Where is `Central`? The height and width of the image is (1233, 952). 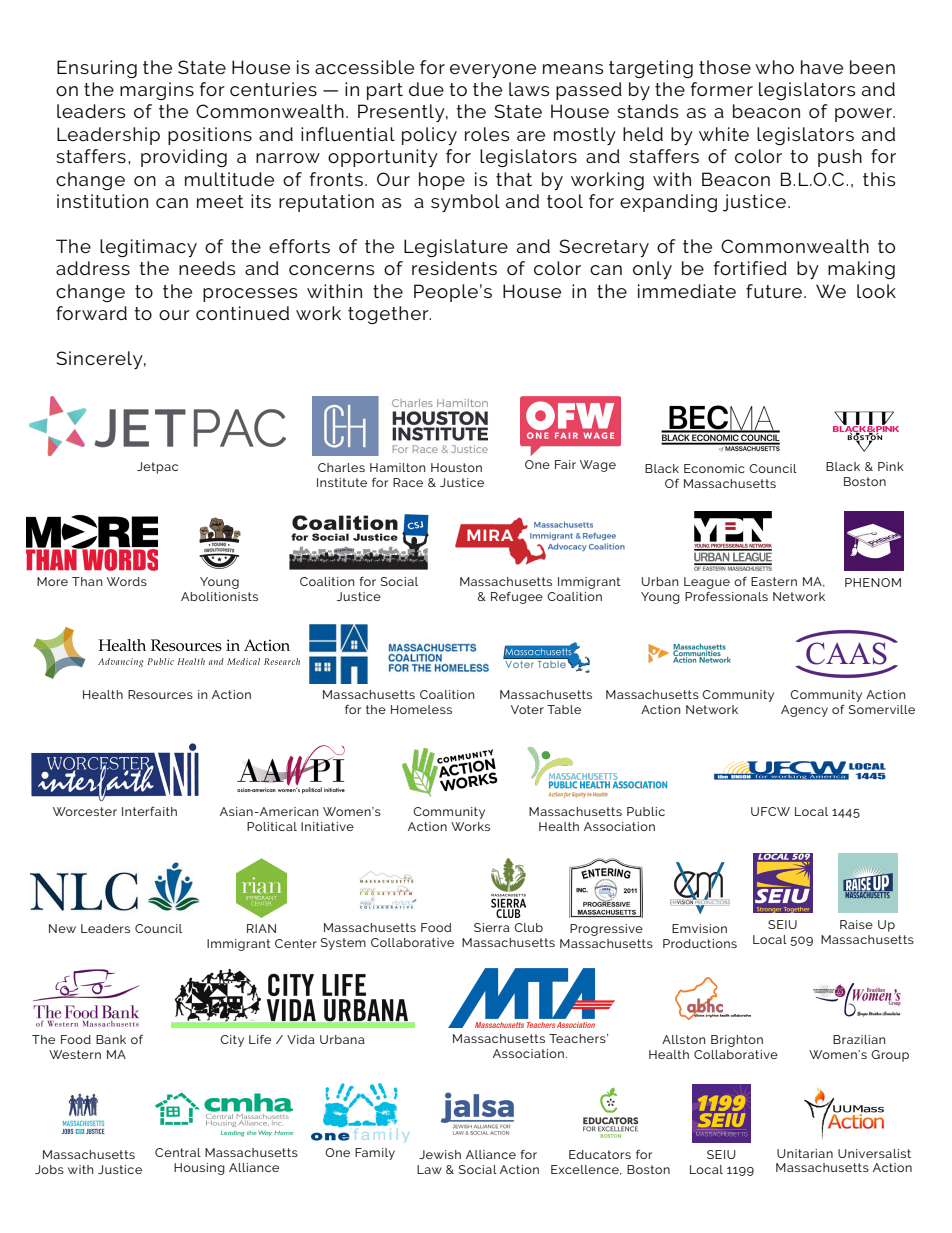 Central is located at coordinates (178, 1152).
